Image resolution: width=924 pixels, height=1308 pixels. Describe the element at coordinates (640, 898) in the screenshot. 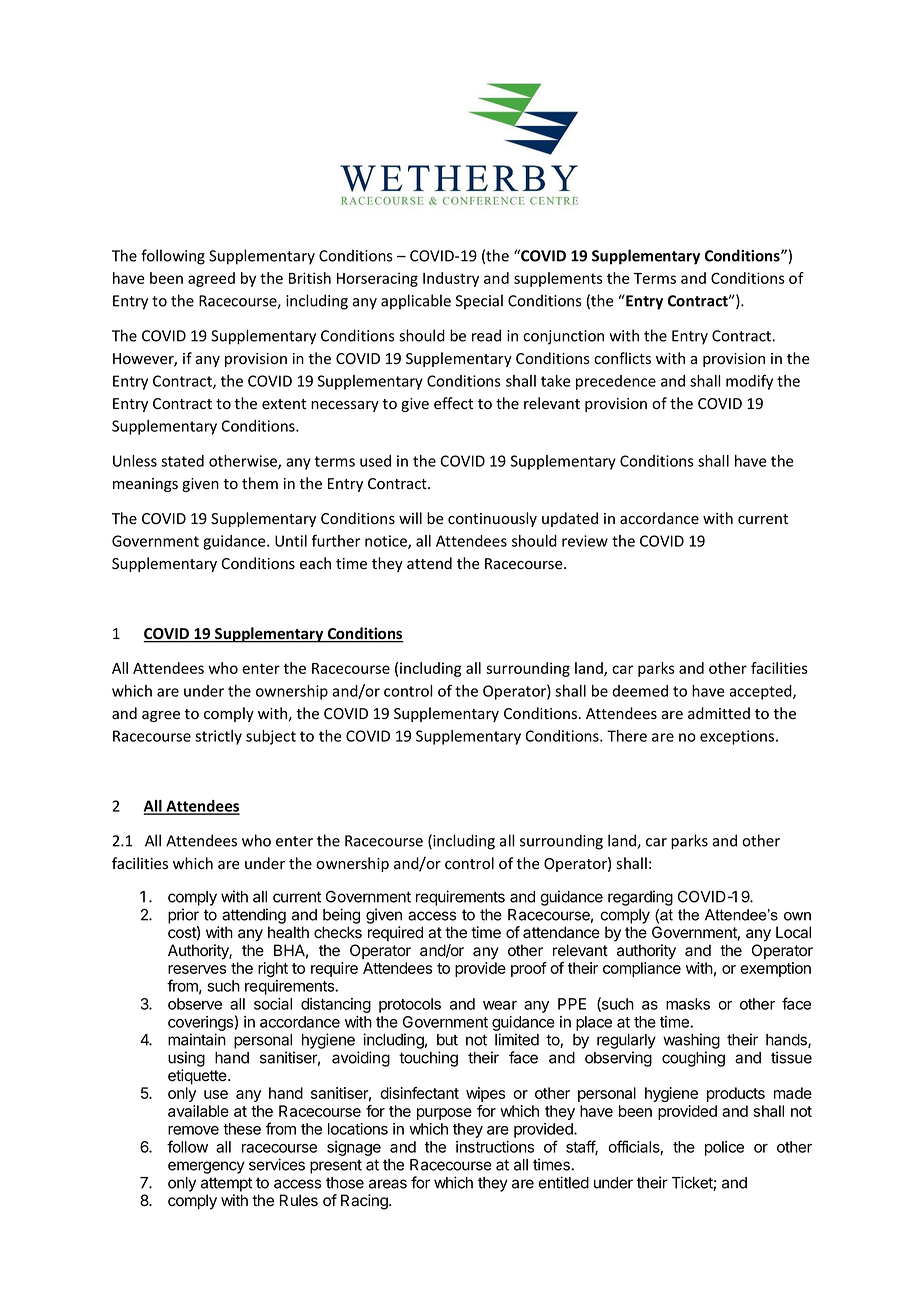

I see `regarding` at that location.
